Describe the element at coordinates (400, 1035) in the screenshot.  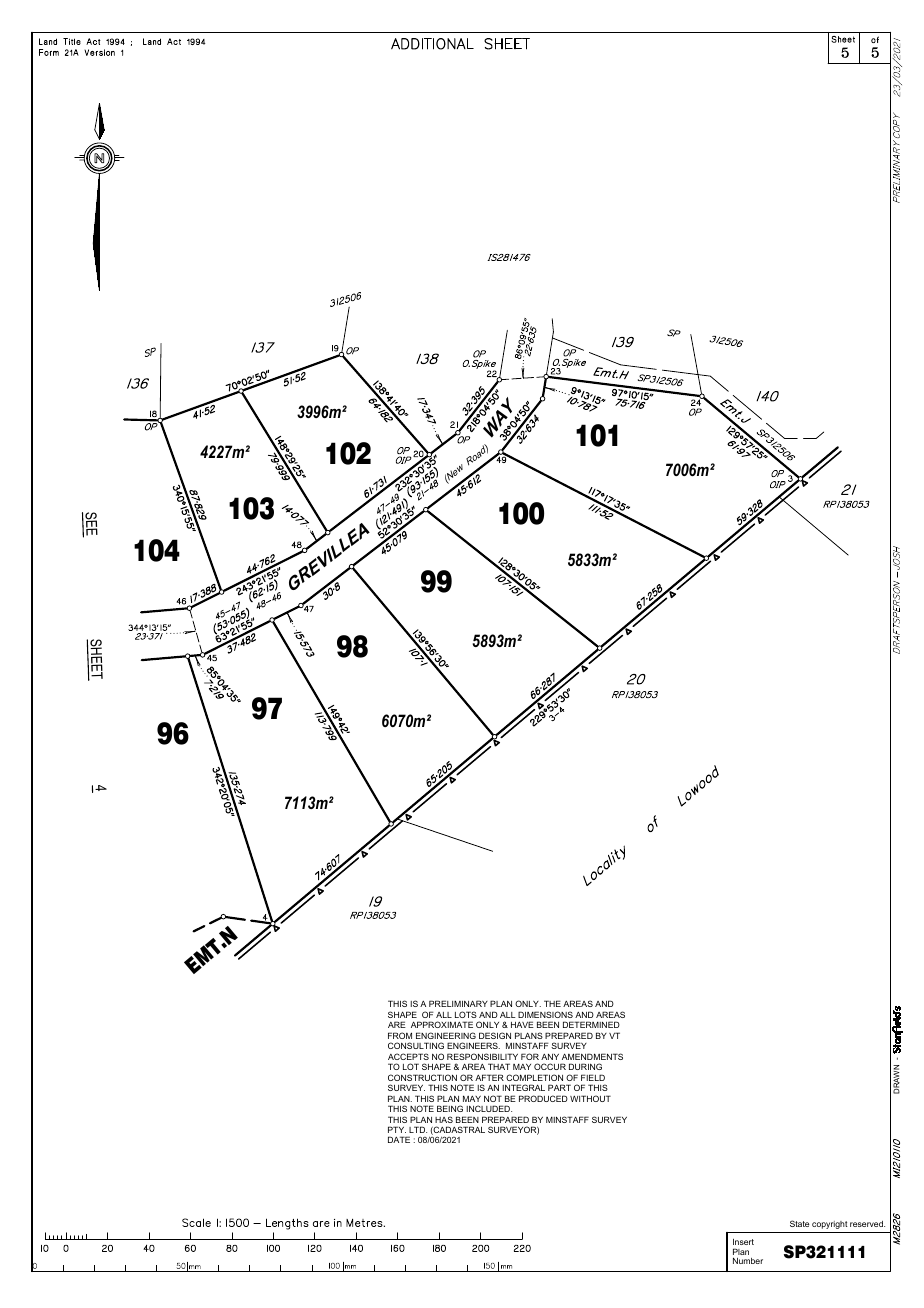
I see `FROM` at that location.
